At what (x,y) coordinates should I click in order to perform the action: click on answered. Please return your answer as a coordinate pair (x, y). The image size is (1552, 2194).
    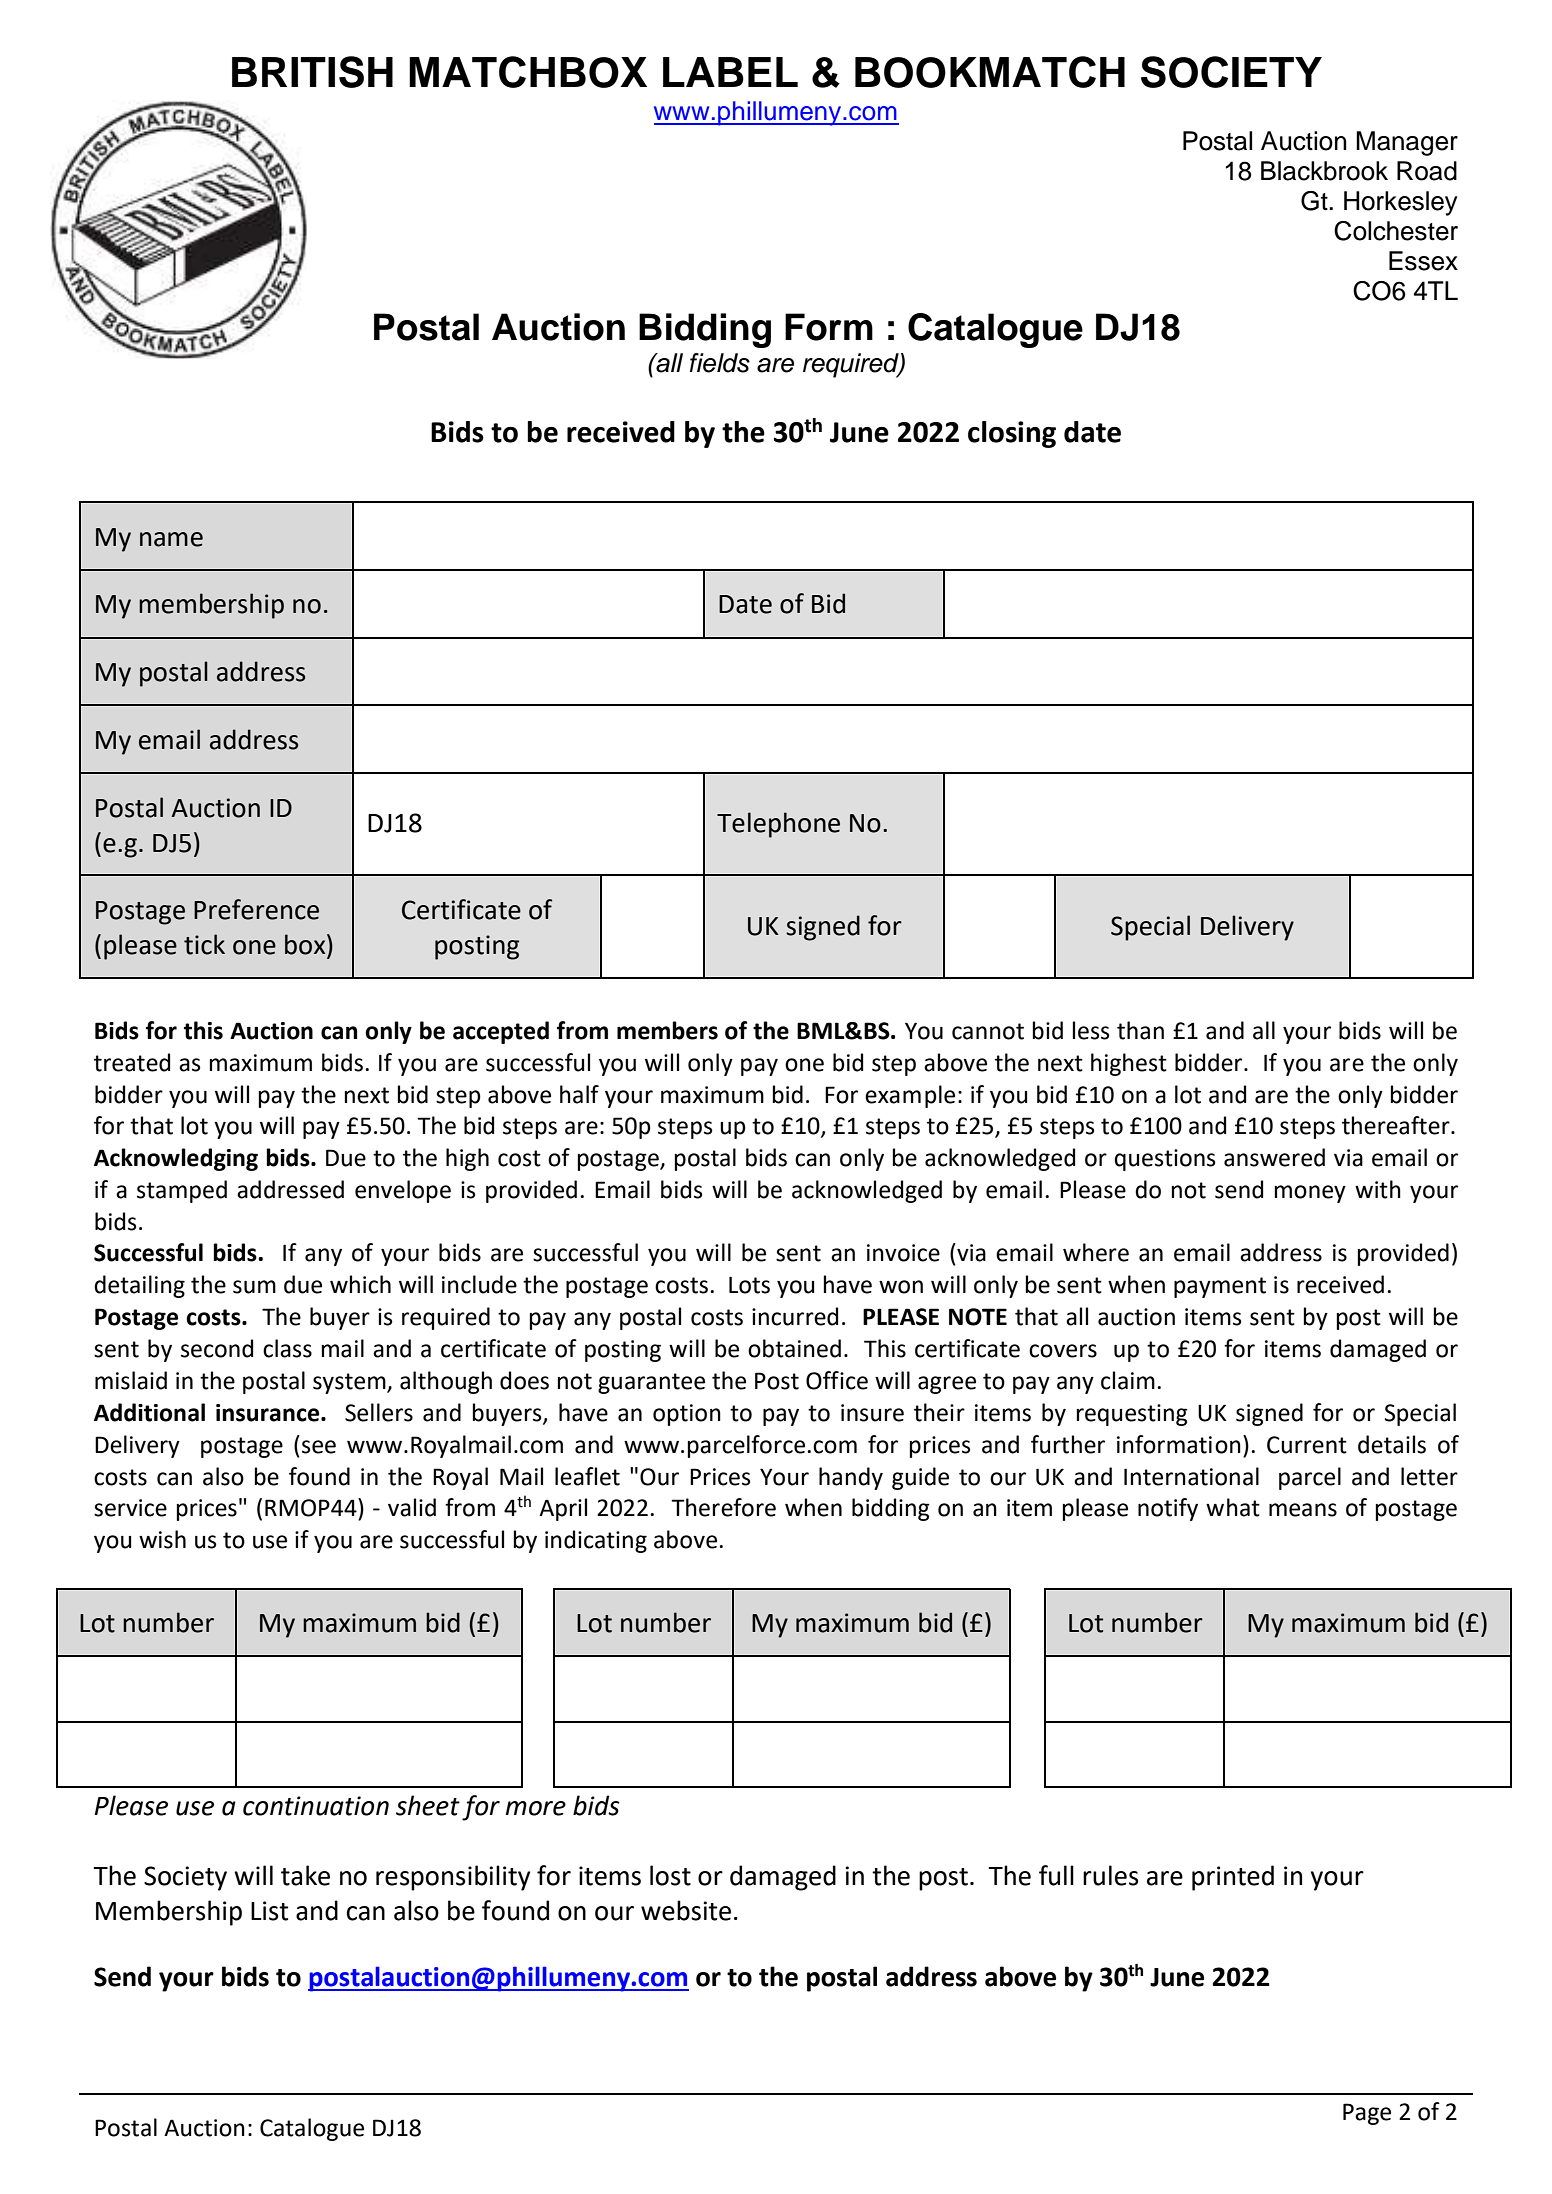
    Looking at the image, I should click on (1274, 1157).
